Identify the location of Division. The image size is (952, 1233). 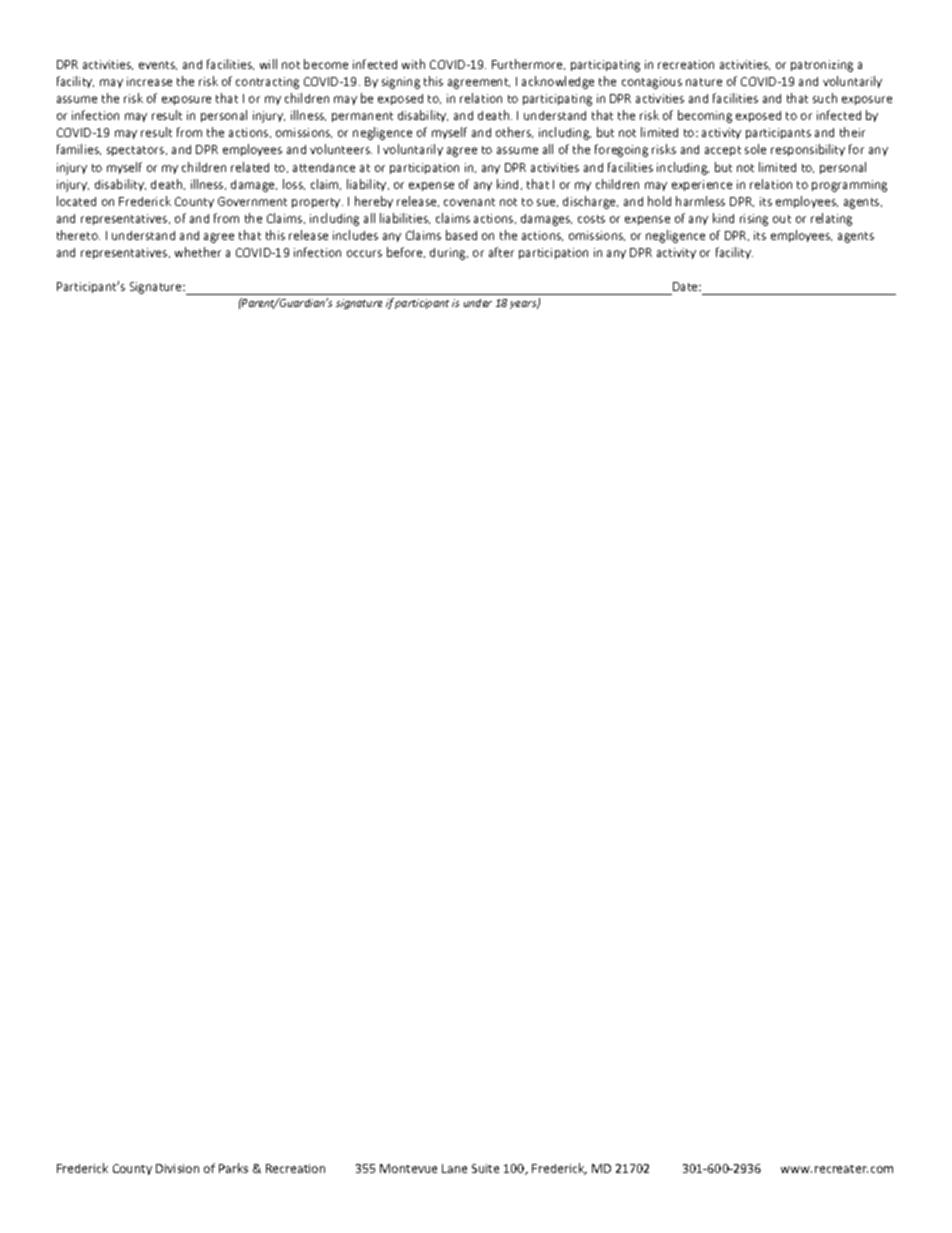
(177, 1168).
